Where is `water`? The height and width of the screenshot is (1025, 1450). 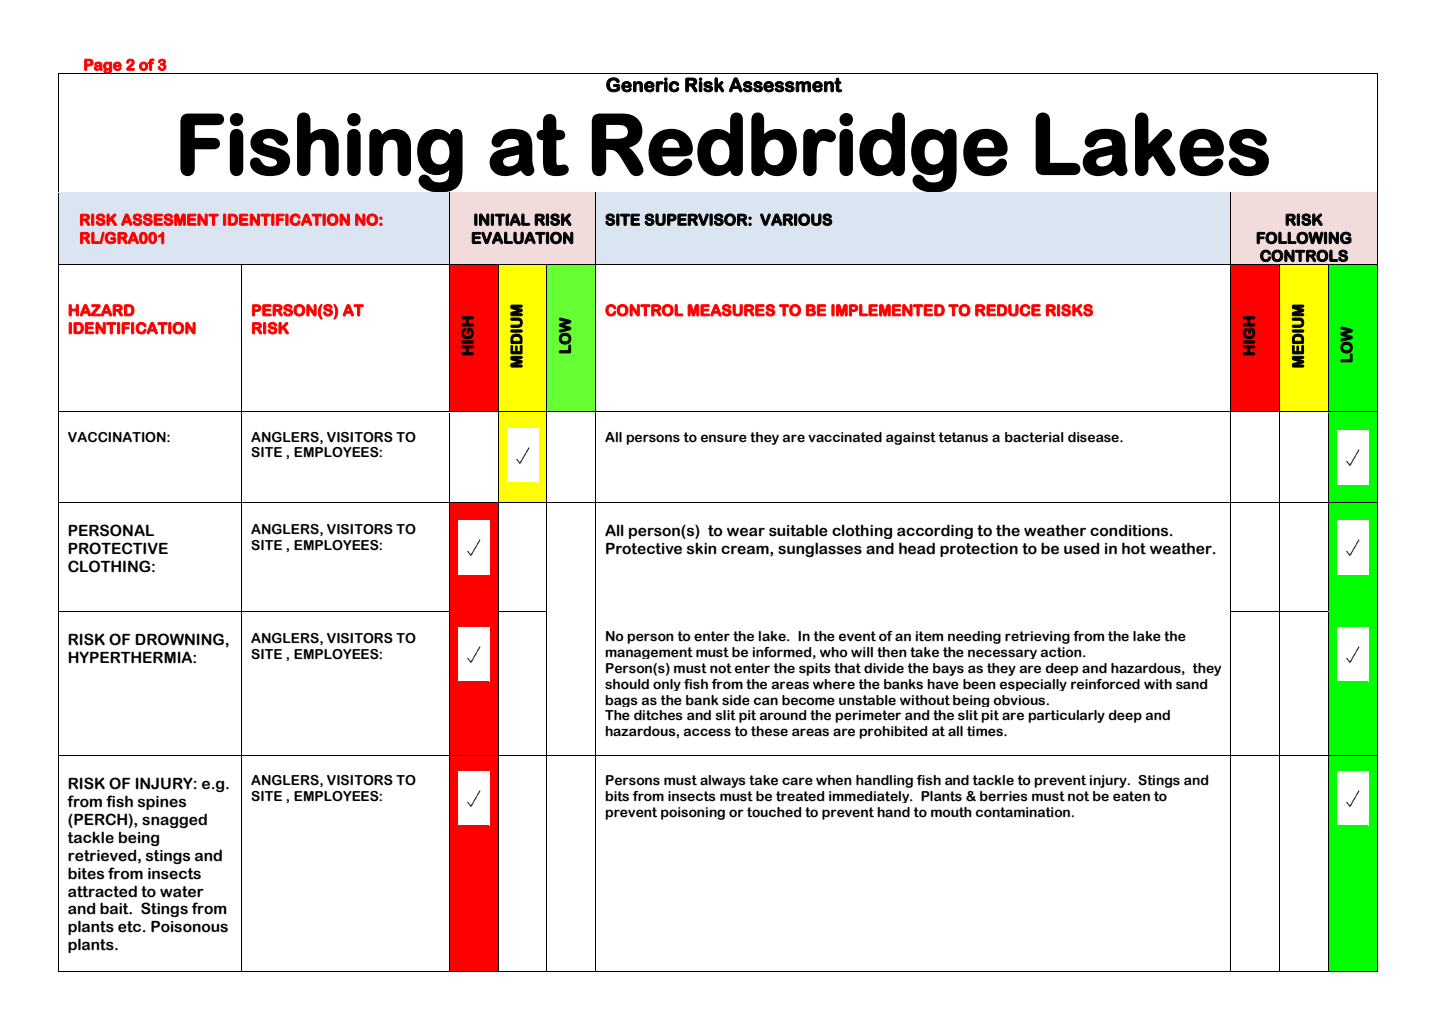
water is located at coordinates (182, 892).
